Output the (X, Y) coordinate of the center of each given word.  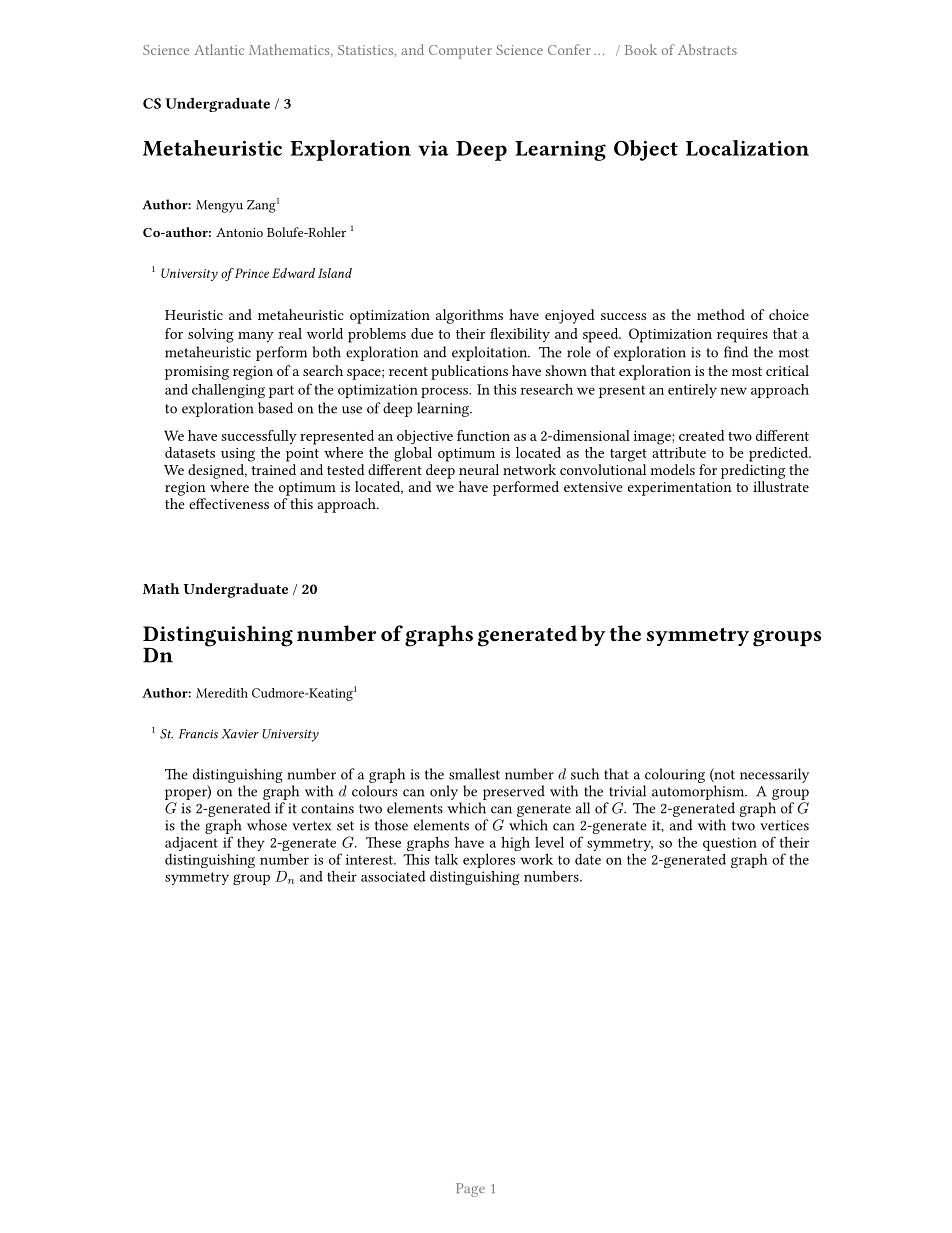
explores (489, 860)
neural (479, 469)
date (588, 859)
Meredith (222, 693)
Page (470, 1190)
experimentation (680, 489)
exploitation (491, 353)
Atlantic (219, 49)
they (251, 844)
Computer (460, 52)
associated (393, 876)
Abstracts (707, 49)
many (256, 337)
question (730, 844)
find (736, 352)
